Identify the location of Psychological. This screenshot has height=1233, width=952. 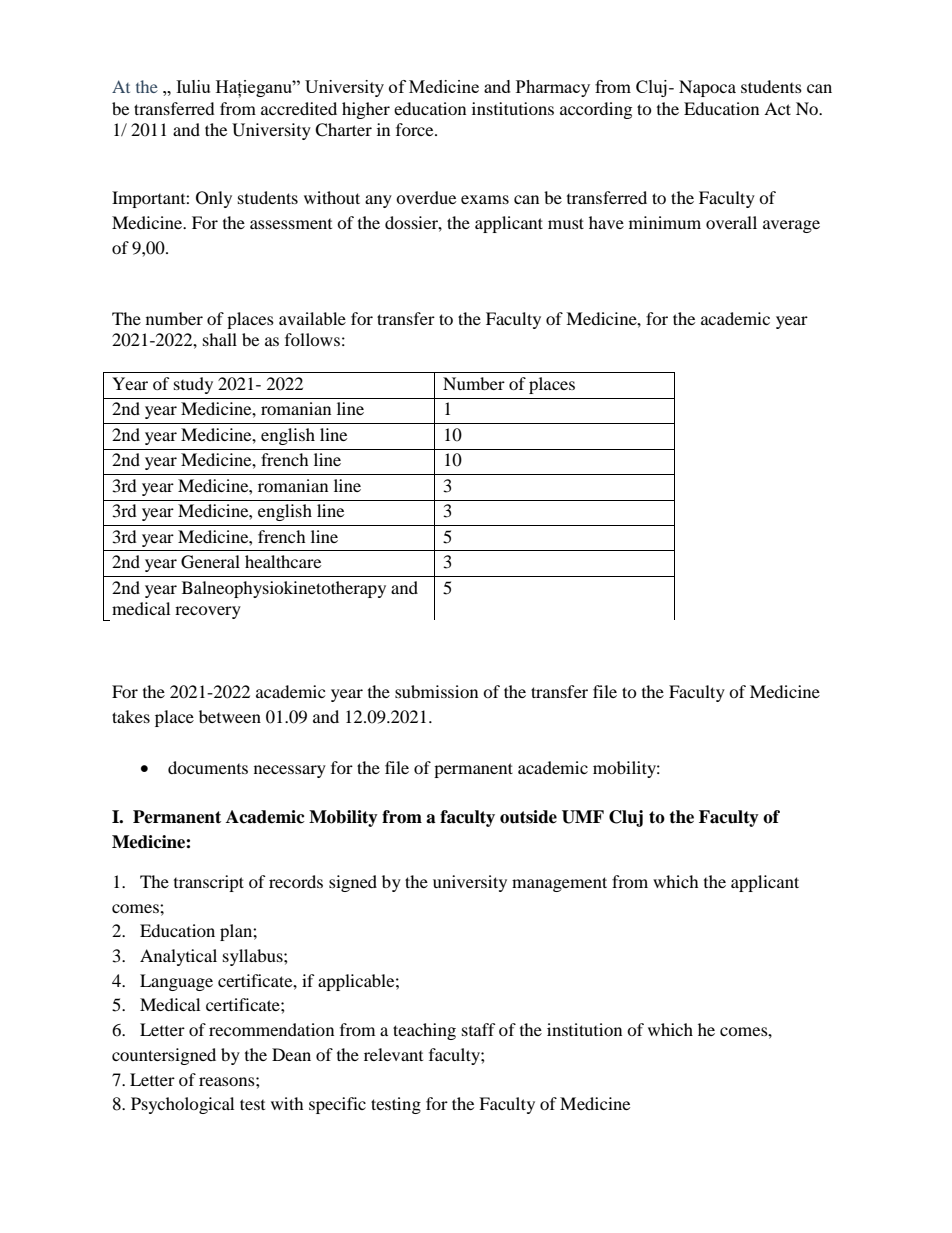
(182, 1105).
